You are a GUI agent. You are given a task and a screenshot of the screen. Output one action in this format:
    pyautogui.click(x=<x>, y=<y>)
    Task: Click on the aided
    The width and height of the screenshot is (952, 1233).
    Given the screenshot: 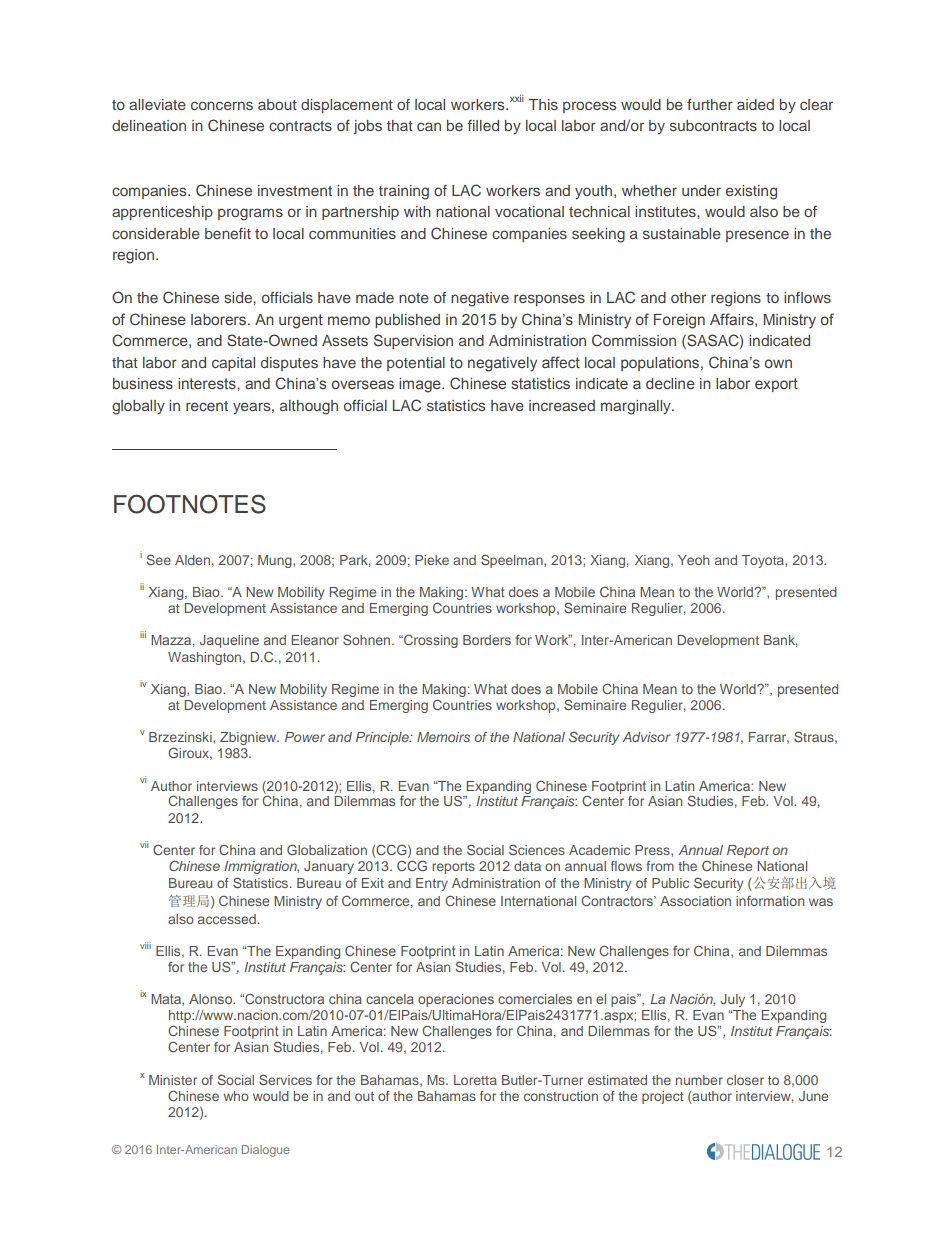 What is the action you would take?
    pyautogui.click(x=755, y=104)
